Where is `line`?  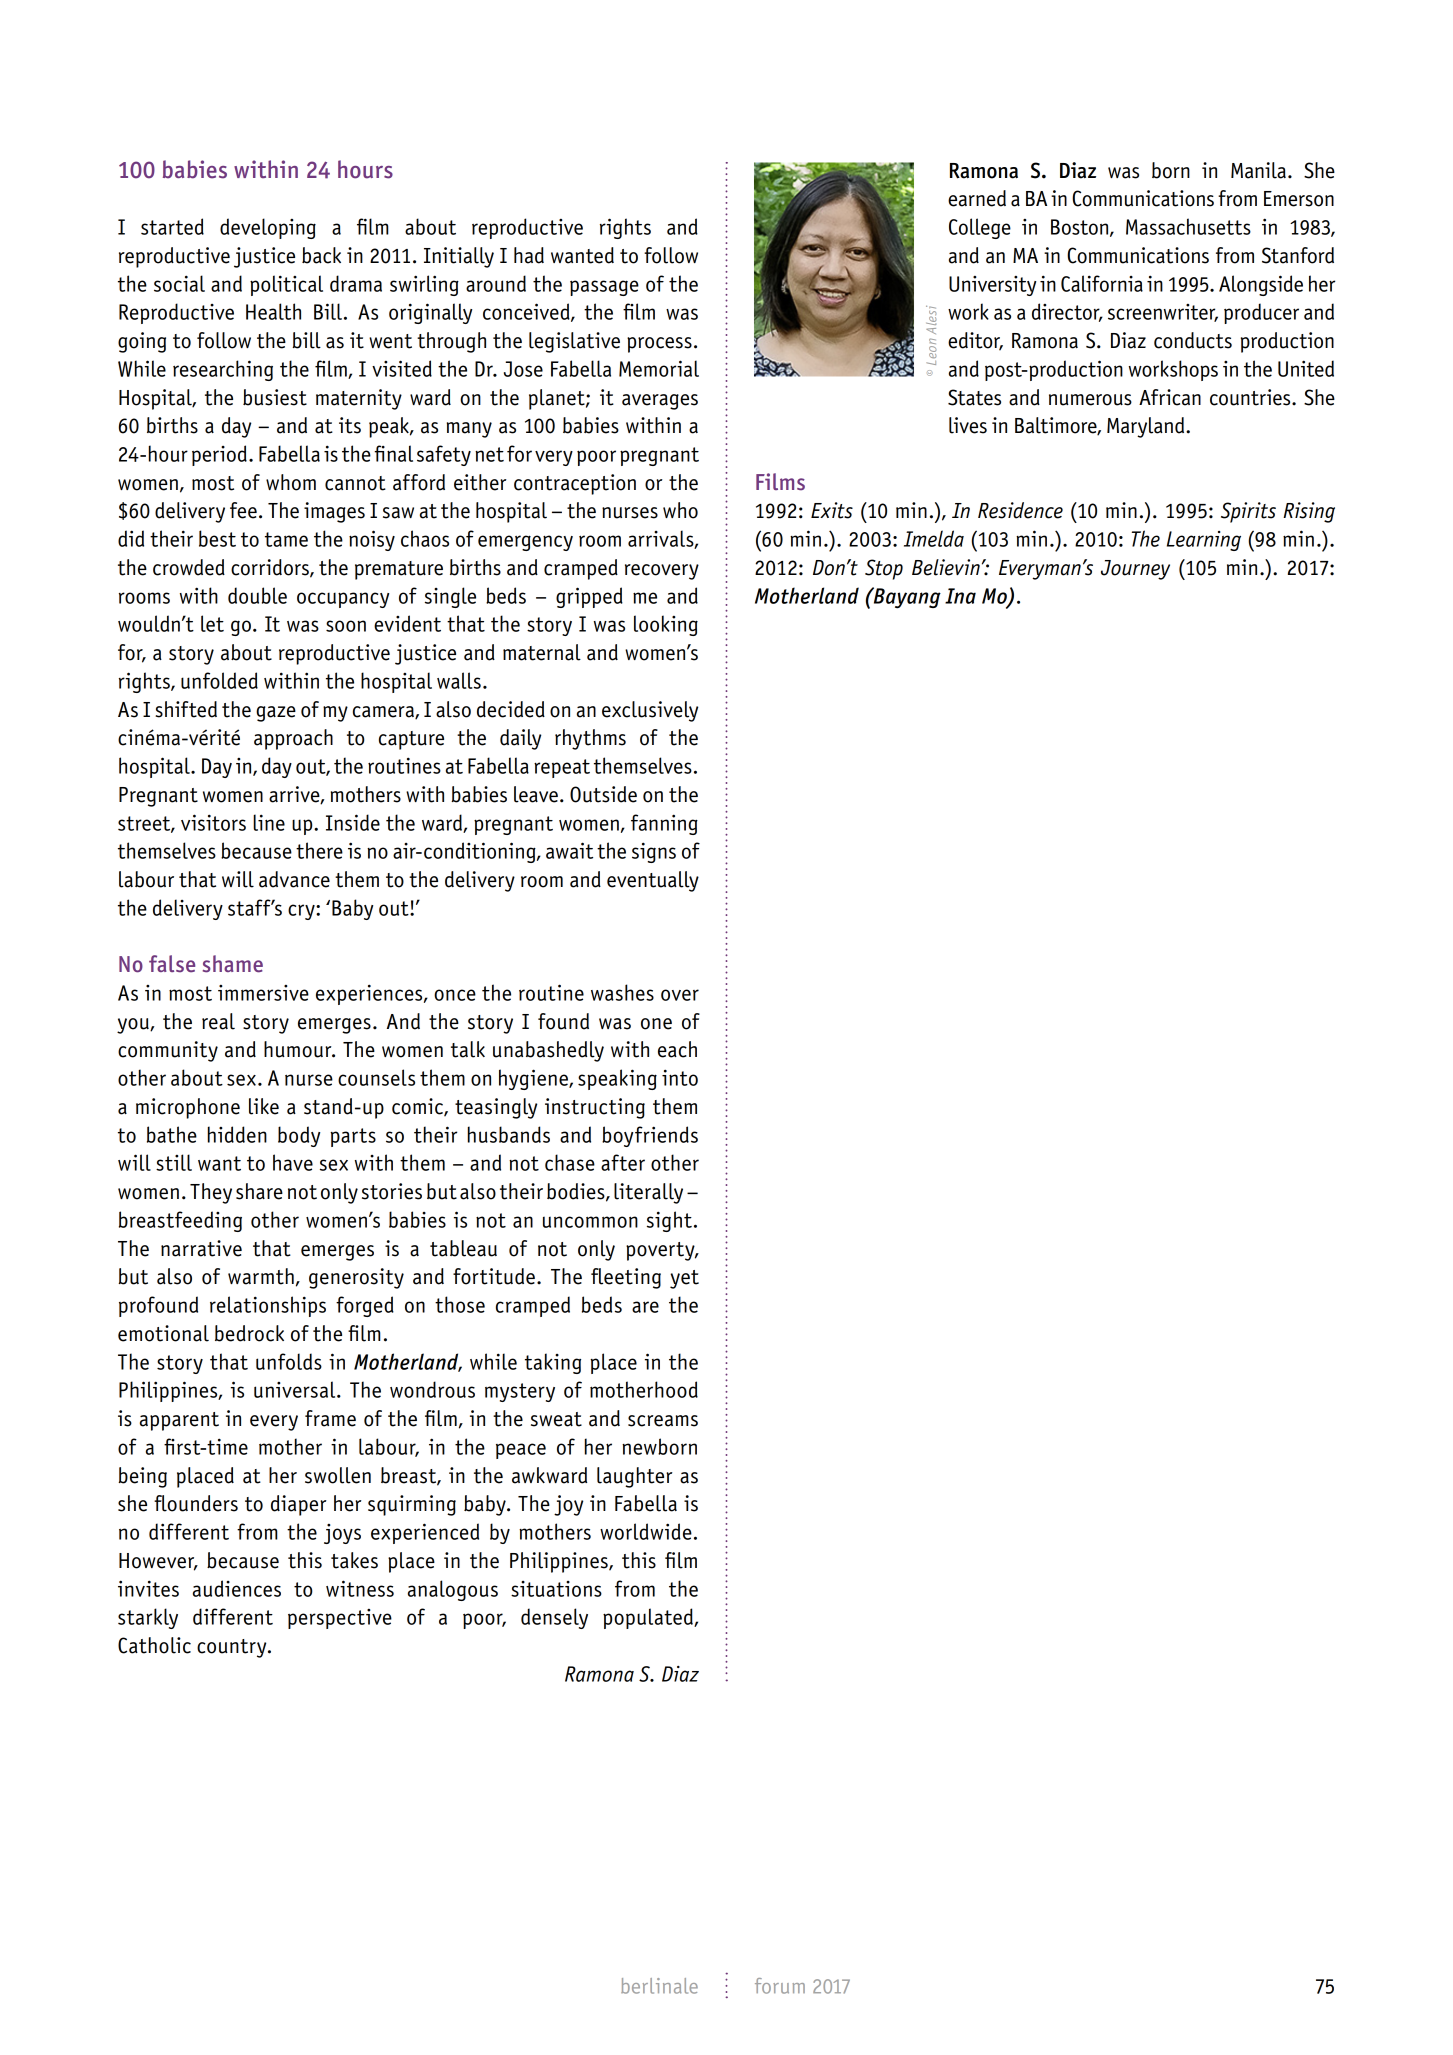 line is located at coordinates (269, 822).
